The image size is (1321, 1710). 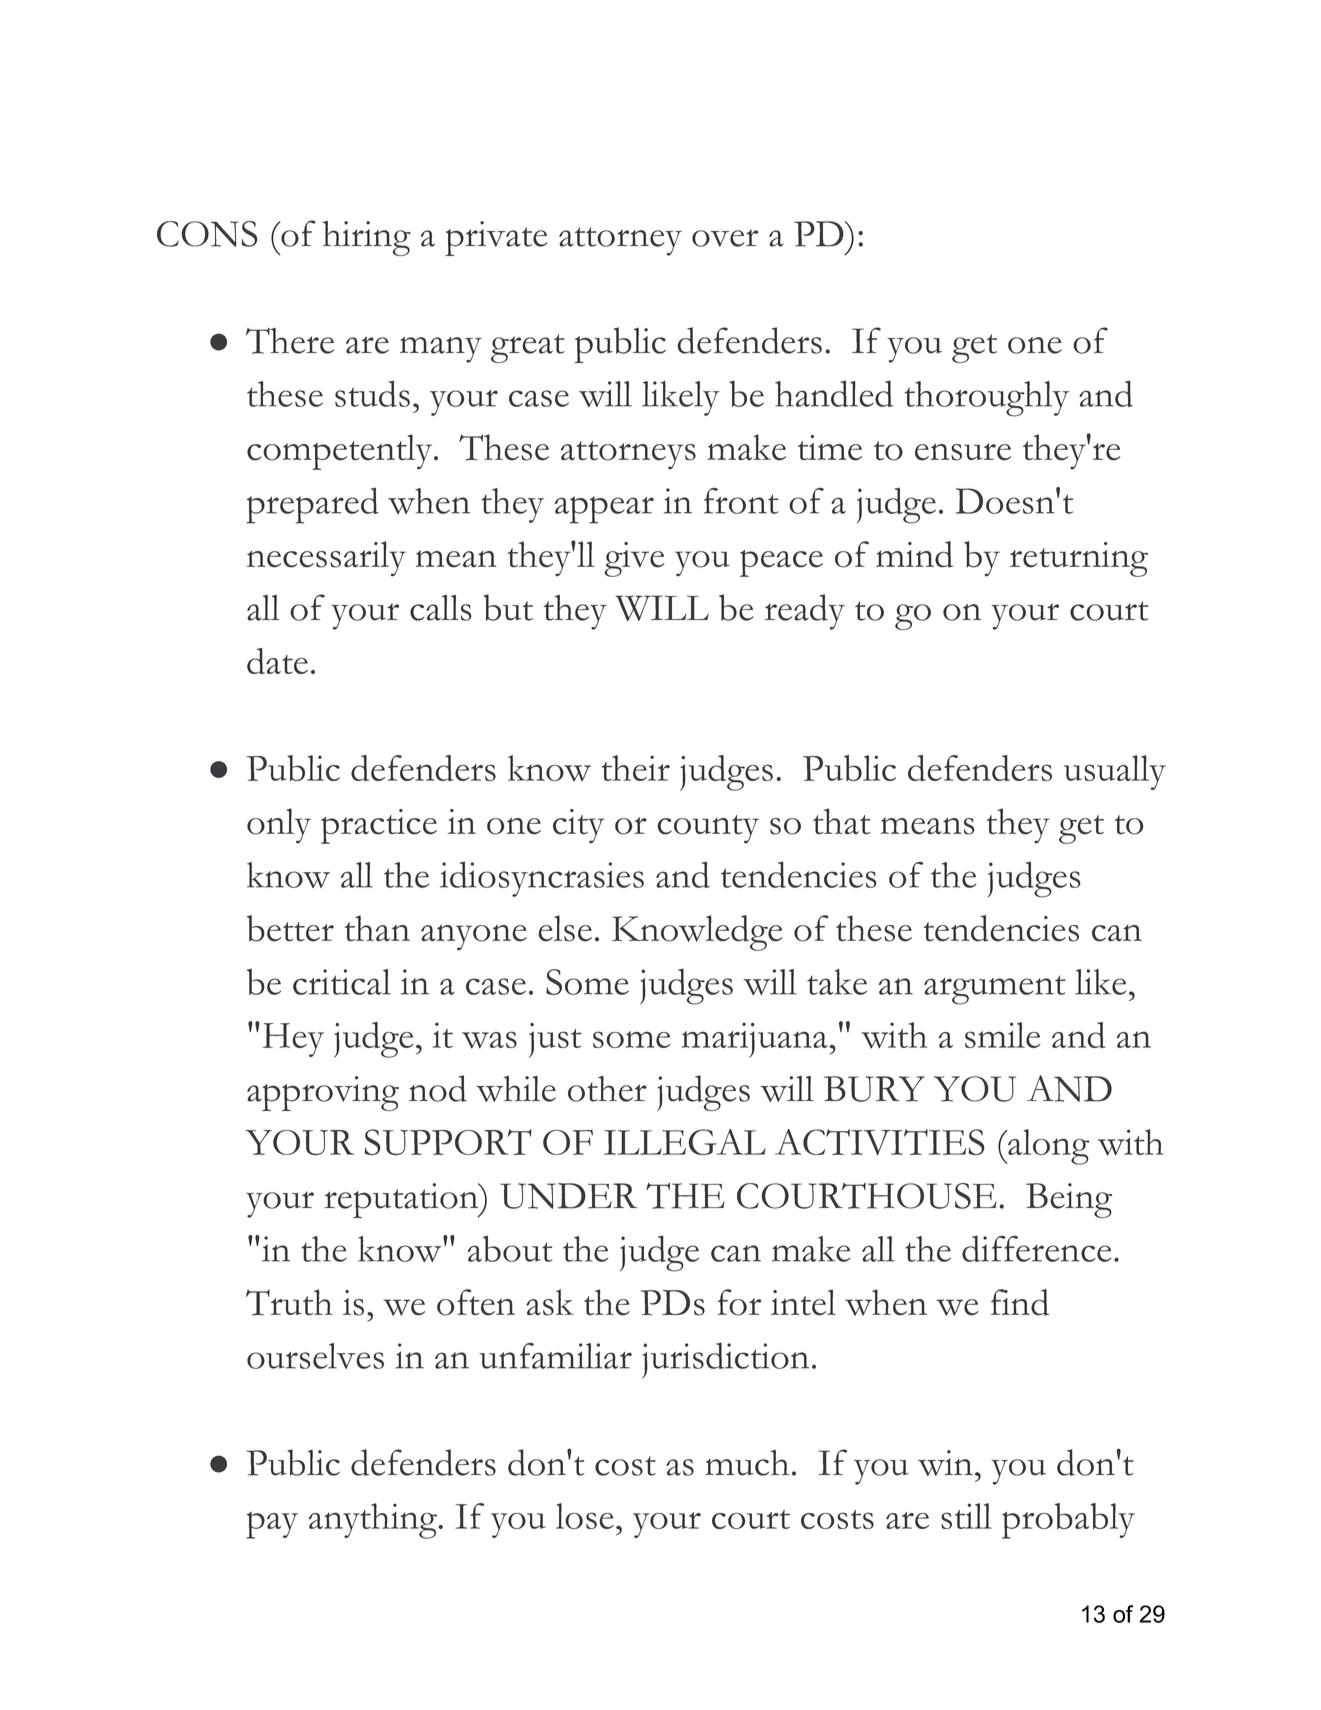 I want to click on other, so click(x=607, y=1089).
